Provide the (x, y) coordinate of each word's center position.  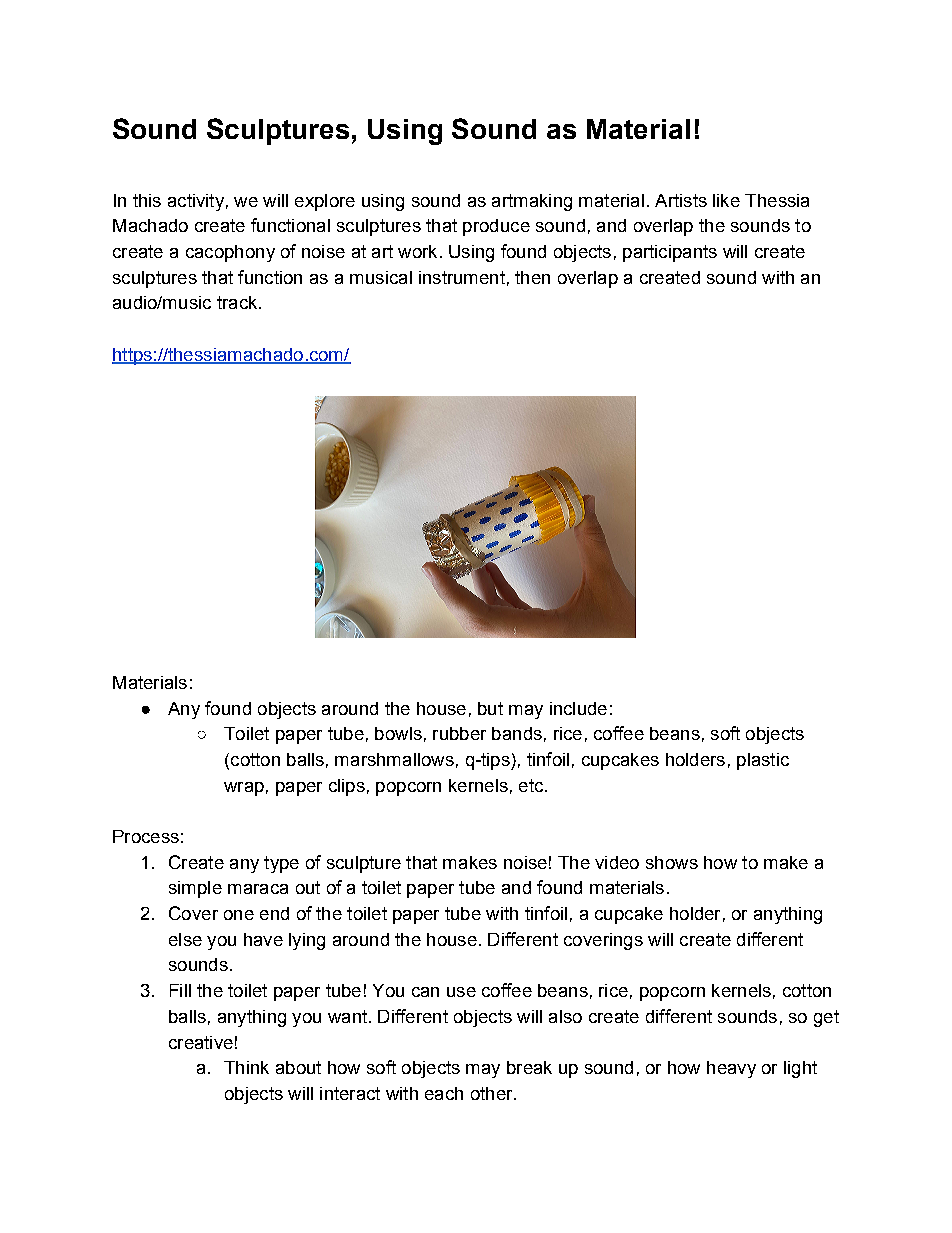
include (578, 708)
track (238, 302)
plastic (763, 761)
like (726, 200)
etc (532, 785)
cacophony (230, 253)
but (490, 708)
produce (496, 227)
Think (246, 1067)
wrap (244, 789)
